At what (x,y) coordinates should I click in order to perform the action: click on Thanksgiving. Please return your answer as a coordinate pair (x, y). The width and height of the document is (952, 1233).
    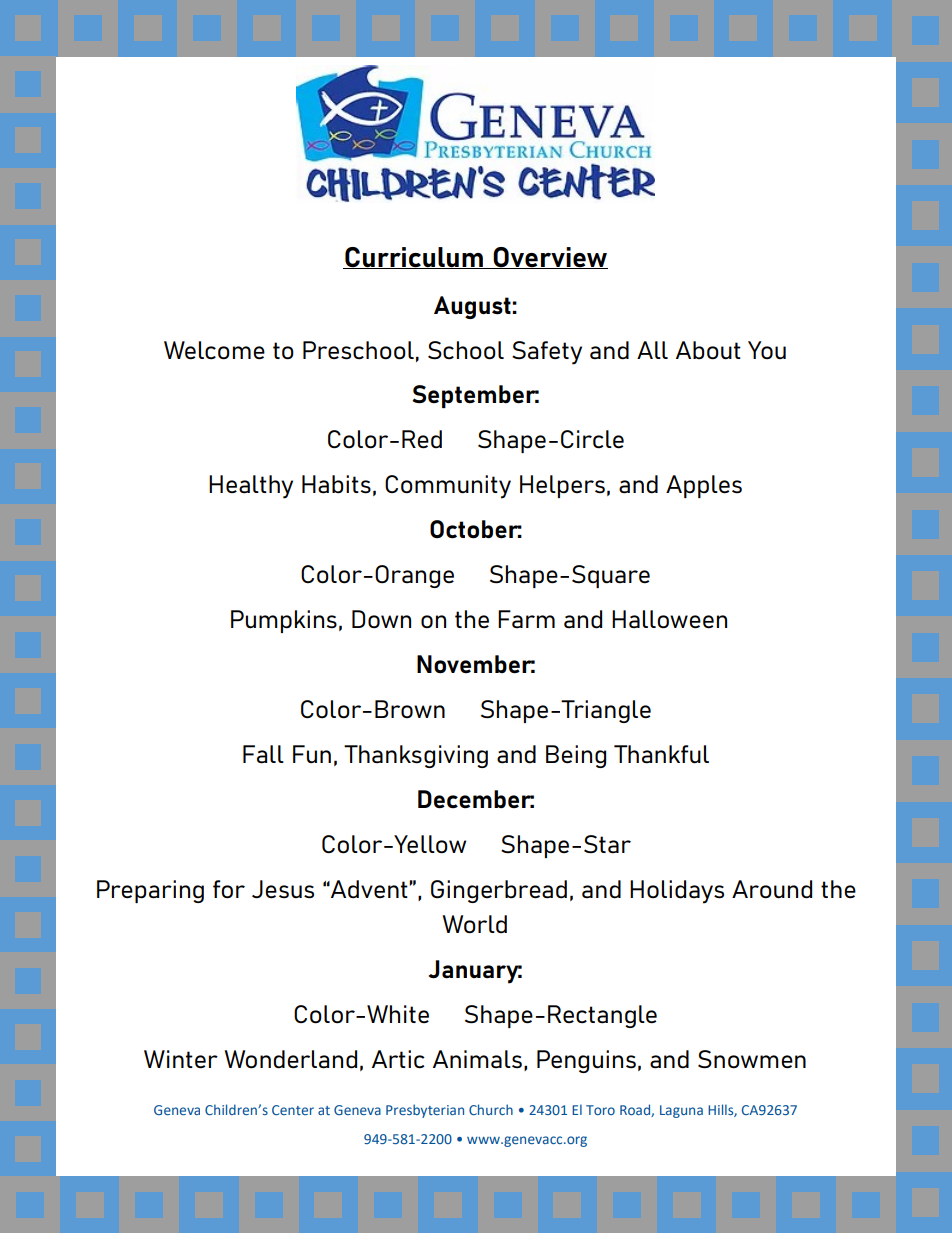
    Looking at the image, I should click on (416, 756).
